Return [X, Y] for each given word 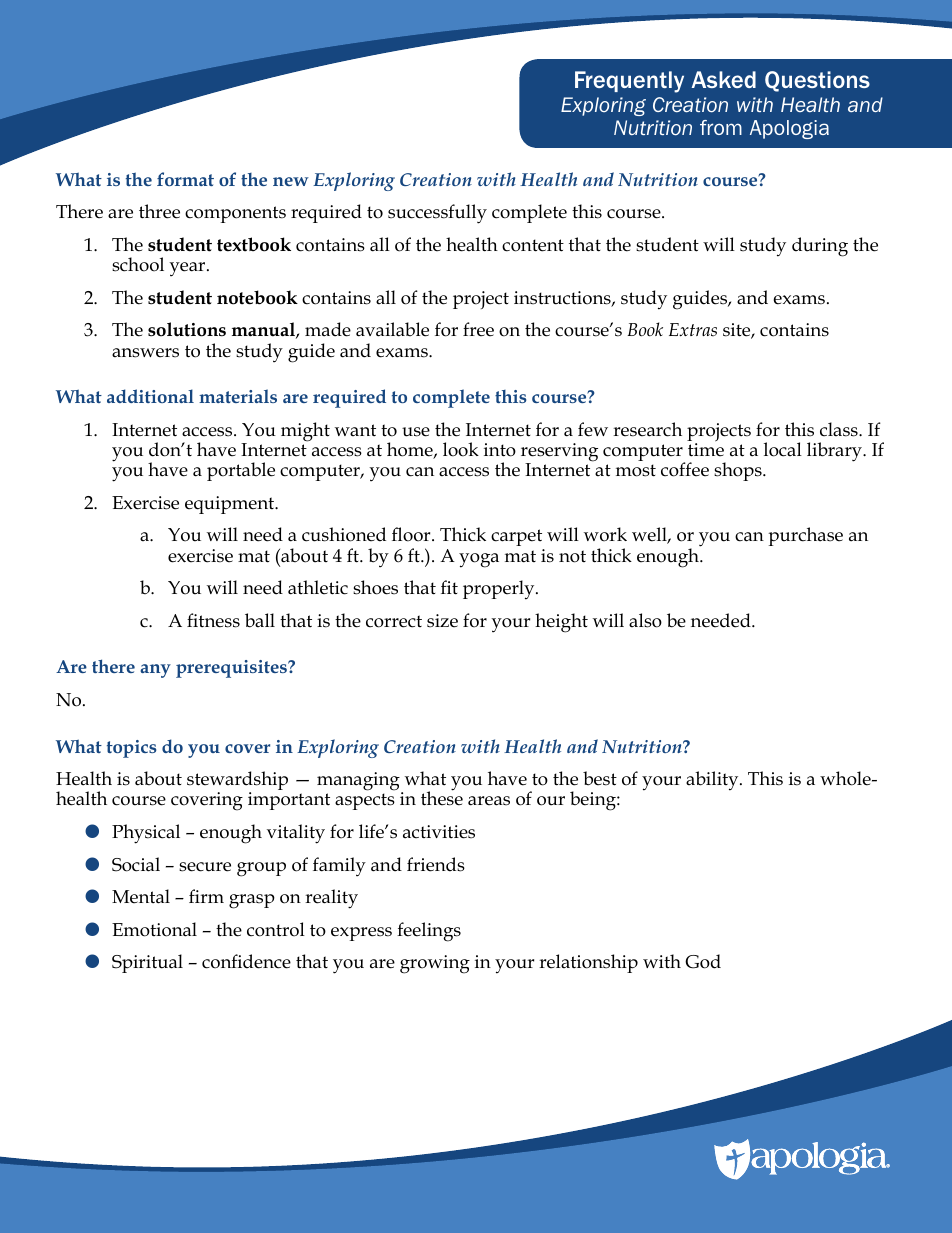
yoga [479, 560]
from [721, 127]
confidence [246, 961]
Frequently [629, 82]
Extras [693, 330]
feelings [429, 932]
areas [489, 801]
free [478, 329]
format [185, 179]
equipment [231, 505]
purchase [805, 536]
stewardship [237, 782]
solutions [187, 329]
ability [713, 781]
